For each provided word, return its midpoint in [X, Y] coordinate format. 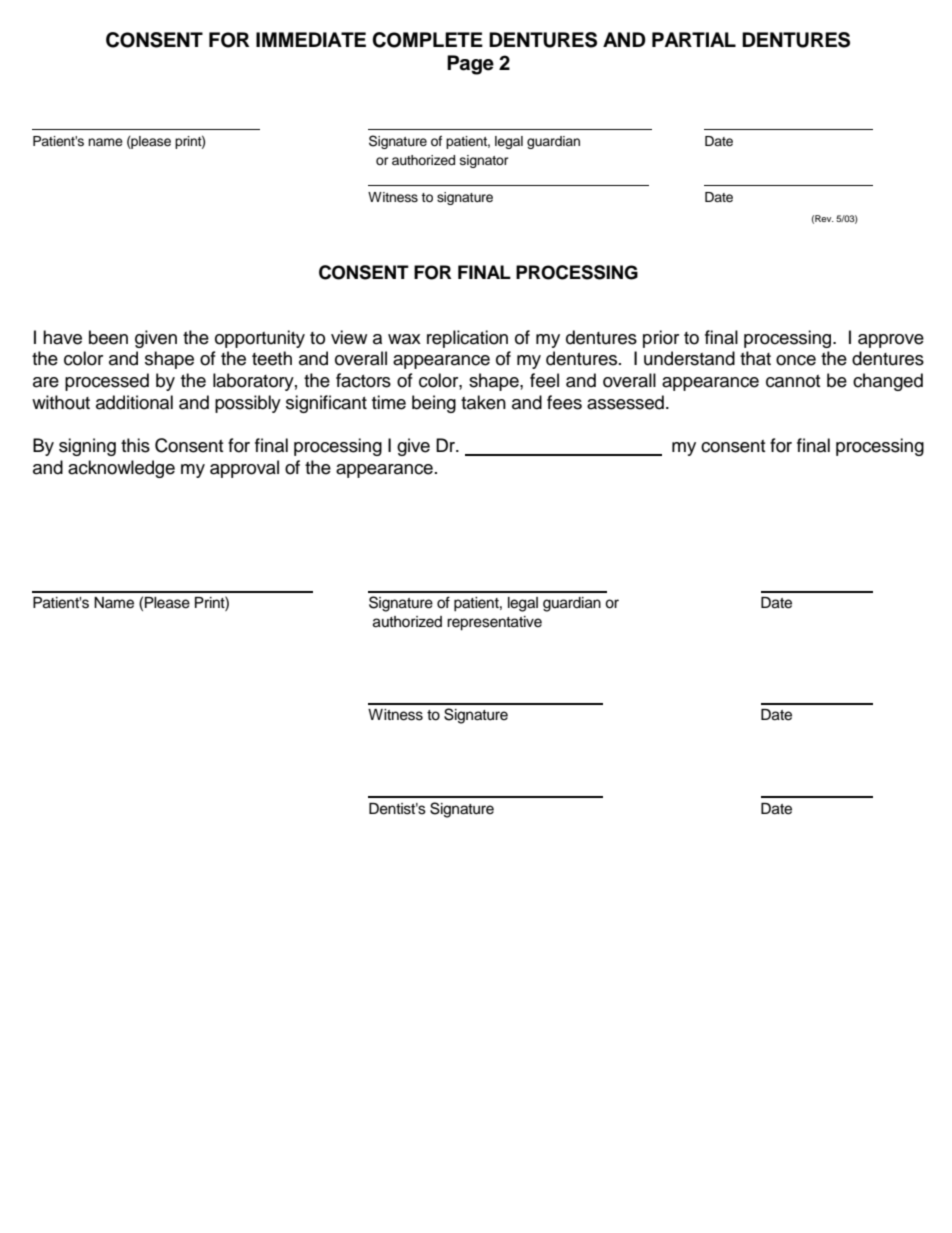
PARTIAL [694, 39]
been [108, 337]
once [796, 360]
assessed [625, 402]
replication [467, 339]
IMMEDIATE [311, 39]
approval [244, 469]
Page [470, 65]
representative [494, 623]
